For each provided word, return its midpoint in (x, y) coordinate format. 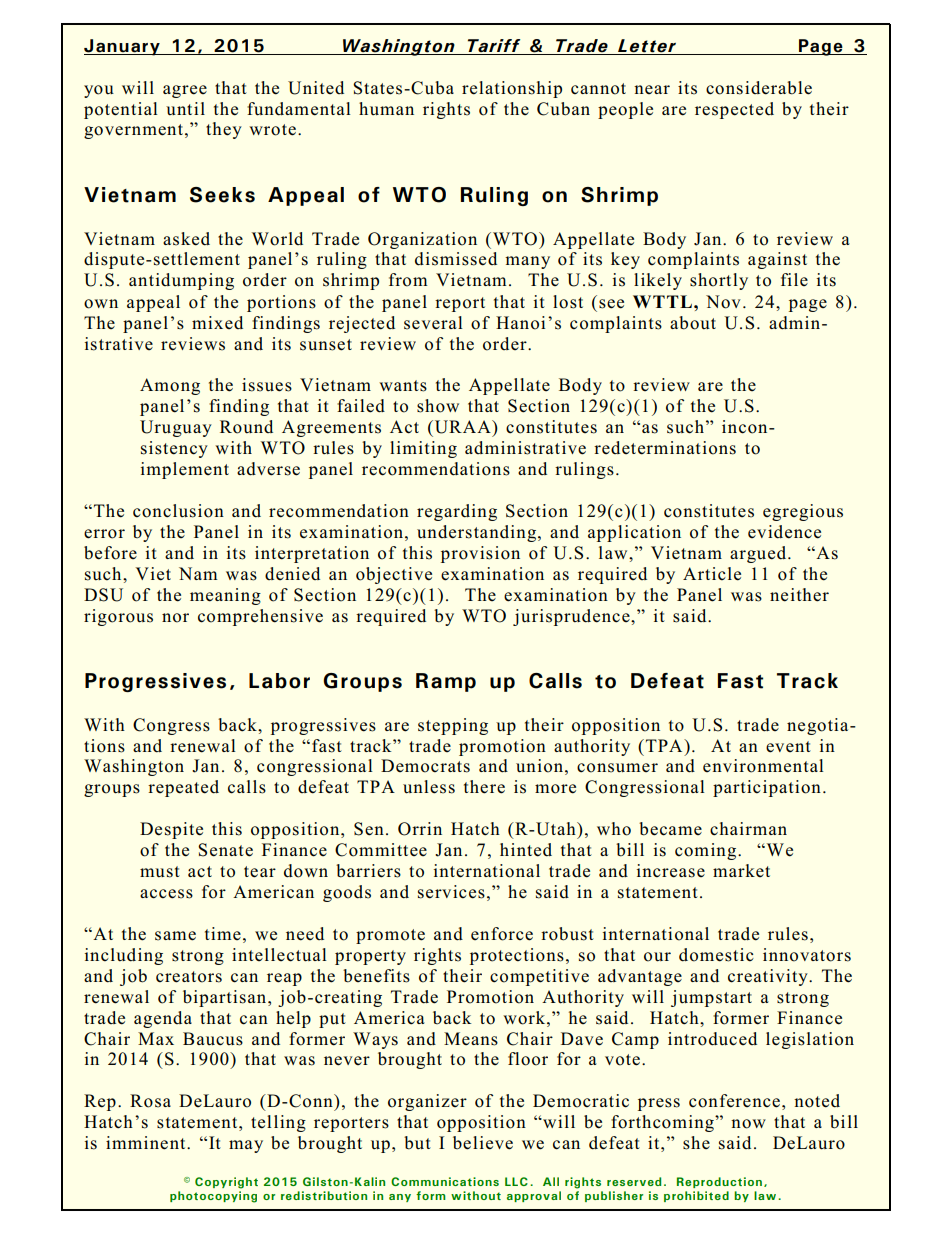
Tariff (494, 47)
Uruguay (176, 428)
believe (483, 1143)
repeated (183, 788)
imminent (147, 1143)
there (484, 787)
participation (767, 788)
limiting (423, 449)
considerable (759, 88)
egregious (803, 512)
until (185, 108)
